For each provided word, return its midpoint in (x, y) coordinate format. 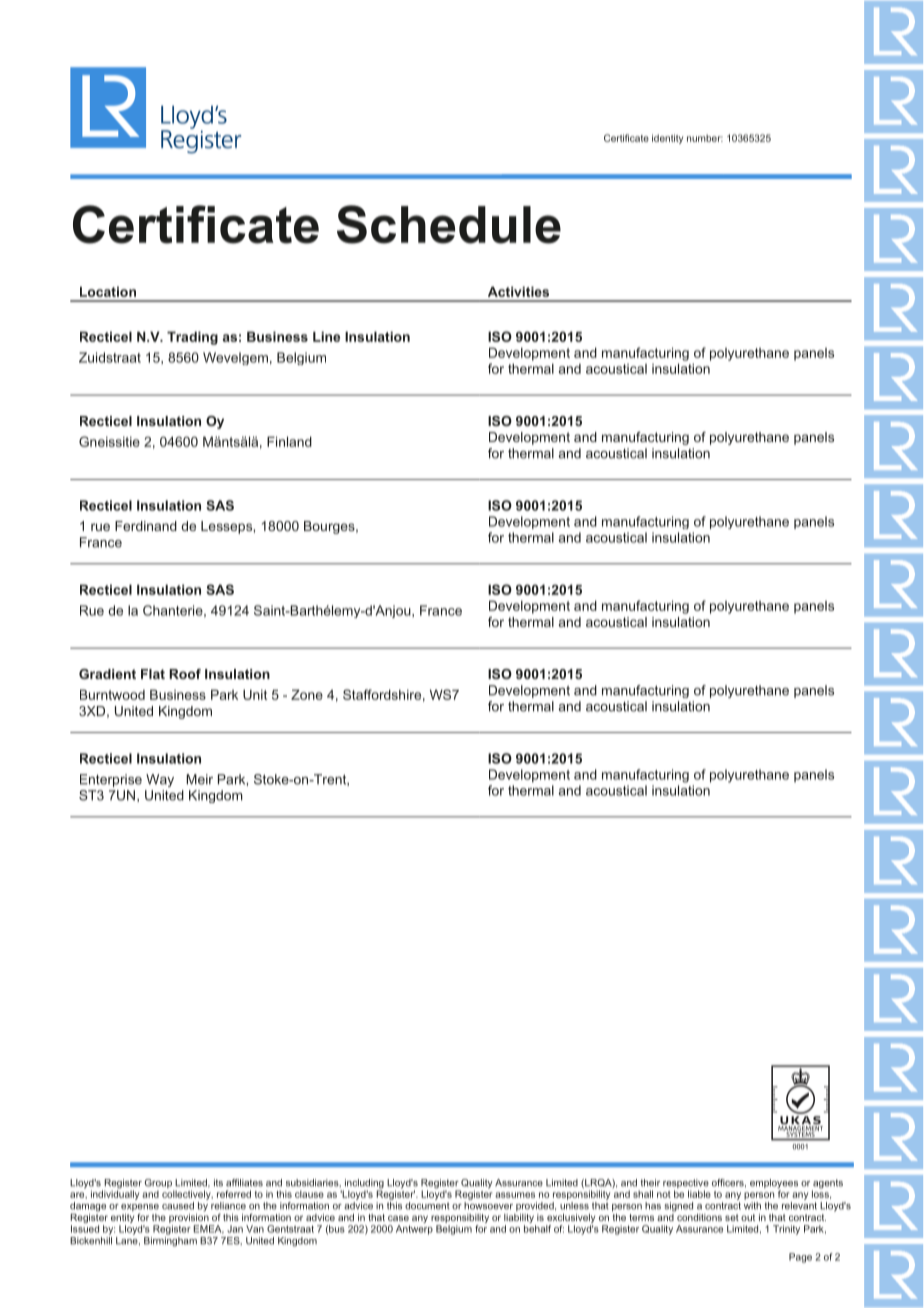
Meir (199, 779)
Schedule (449, 224)
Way (160, 780)
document (427, 1206)
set (732, 1217)
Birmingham (170, 1240)
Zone (307, 694)
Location (108, 291)
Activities (518, 291)
